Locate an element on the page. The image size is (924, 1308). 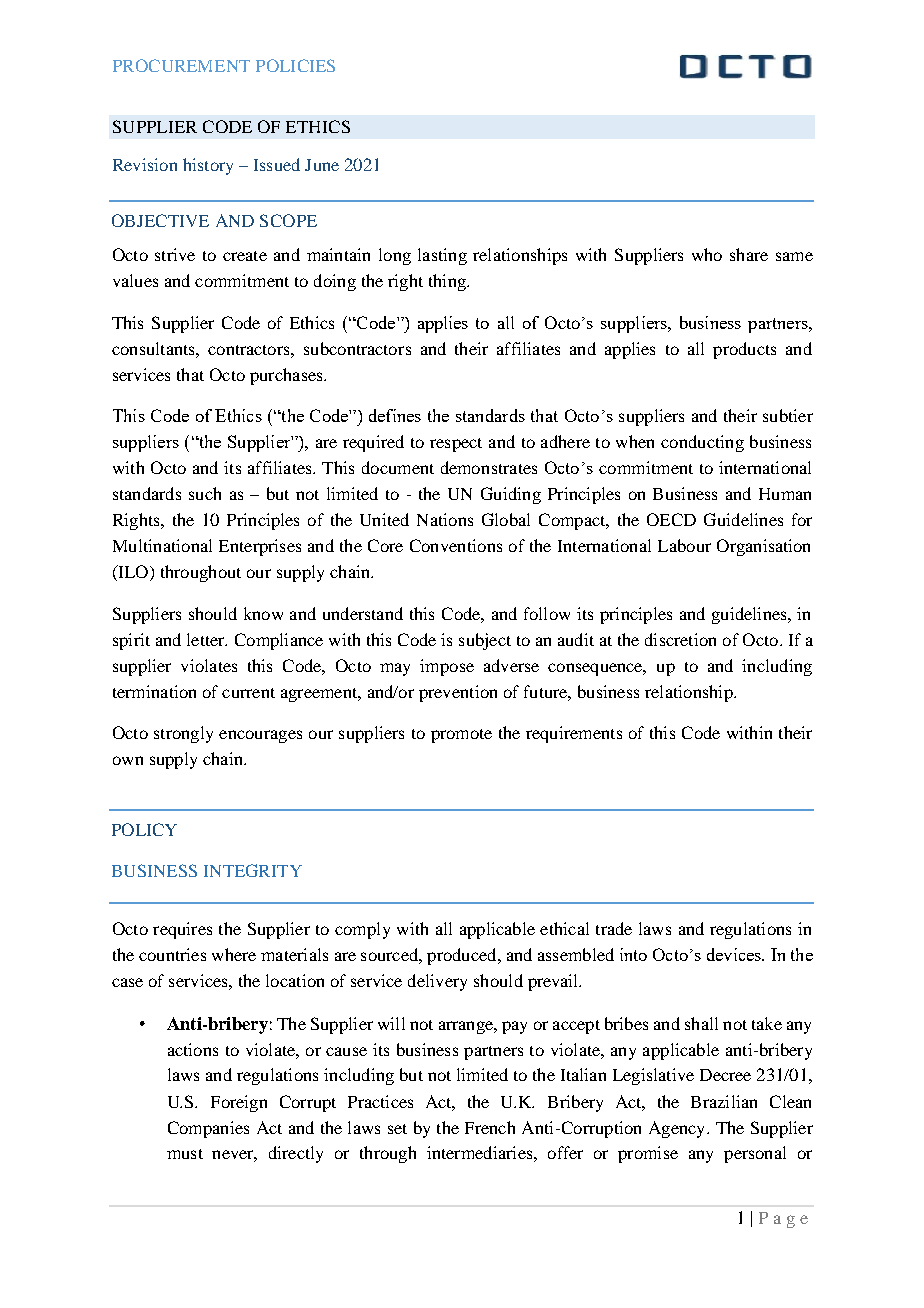
such is located at coordinates (205, 493).
